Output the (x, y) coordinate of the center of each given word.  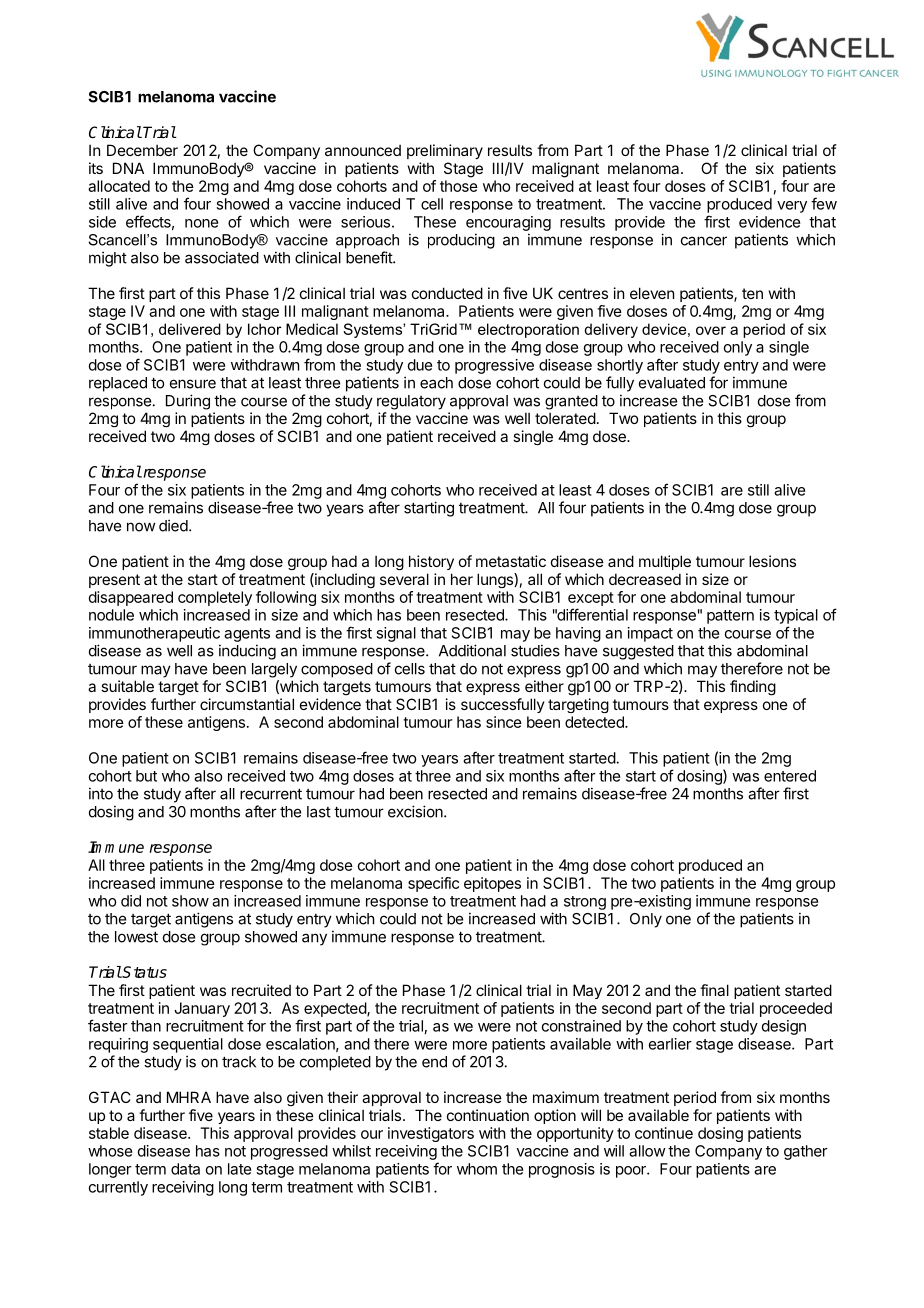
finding (753, 688)
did (131, 901)
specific (433, 884)
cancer (704, 241)
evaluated (672, 383)
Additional (472, 650)
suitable (127, 686)
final (714, 990)
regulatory (411, 402)
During (188, 402)
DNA (128, 168)
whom (477, 1169)
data (185, 1169)
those (459, 186)
